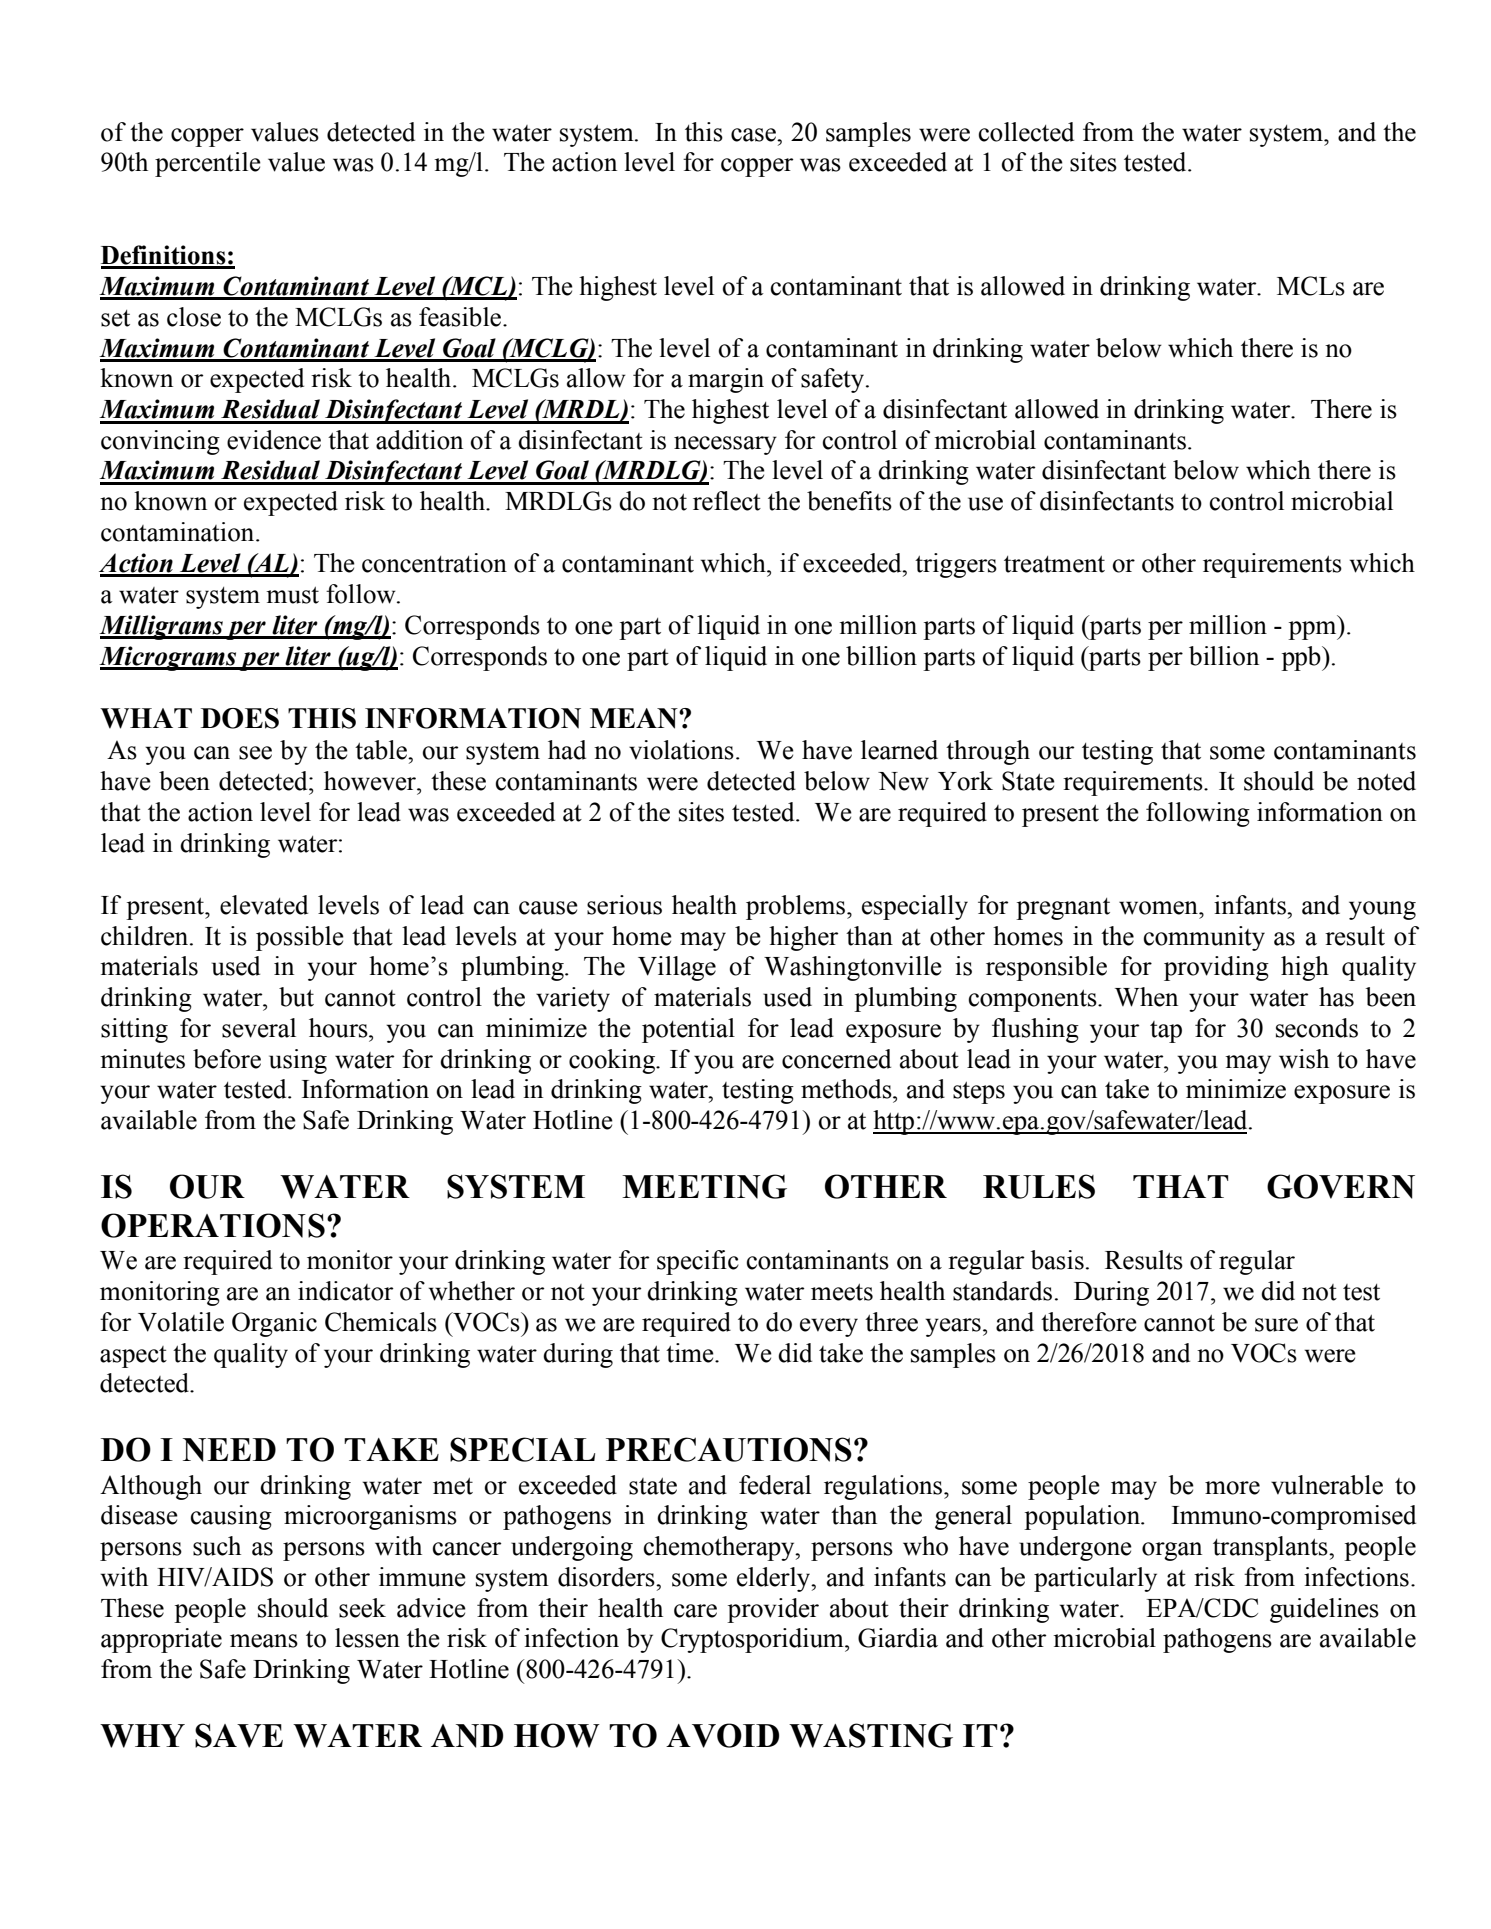 Image resolution: width=1491 pixels, height=1929 pixels. I want to click on GOVERN, so click(1341, 1186).
